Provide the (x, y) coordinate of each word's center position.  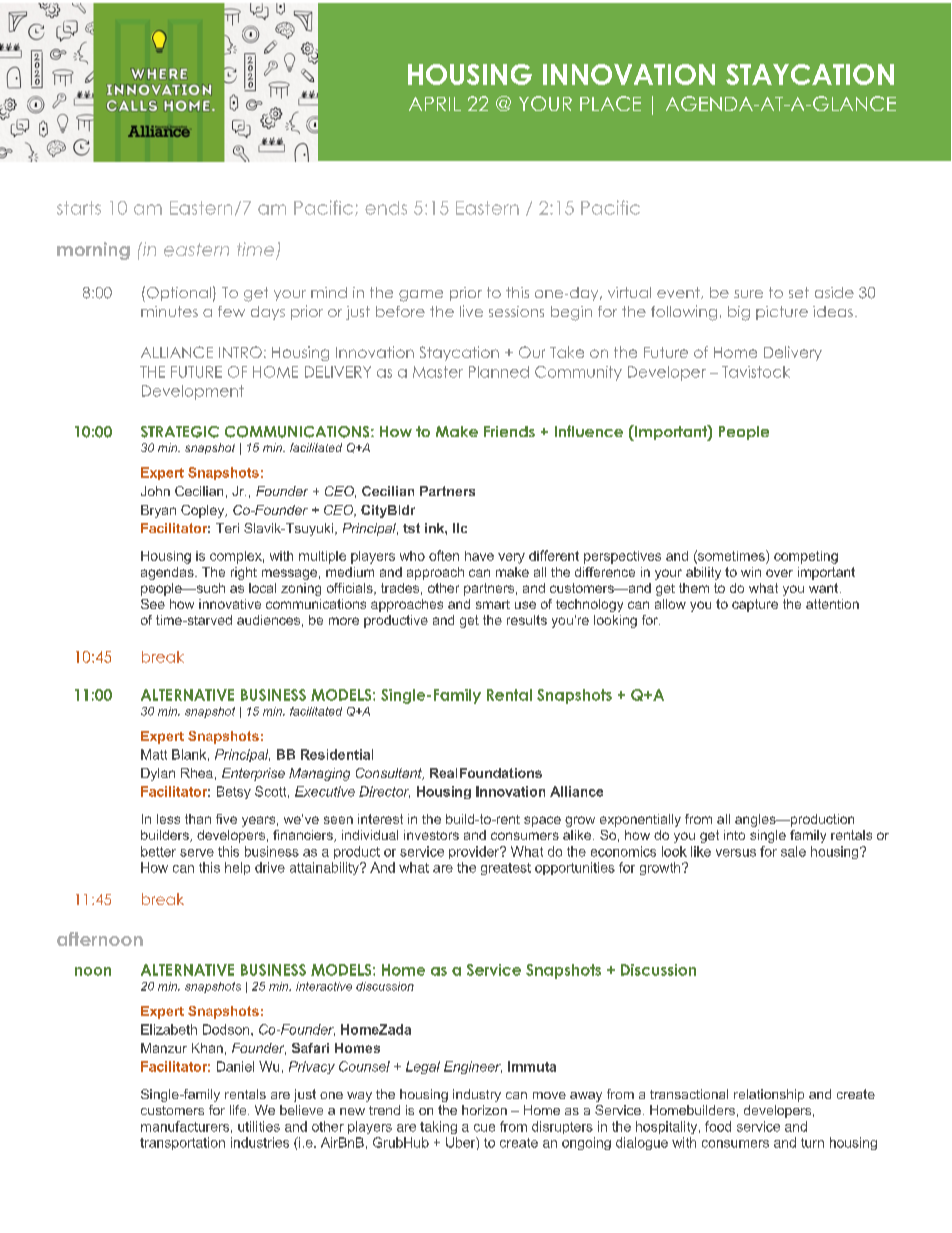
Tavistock (756, 372)
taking (438, 1127)
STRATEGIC (180, 432)
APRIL (435, 104)
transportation (182, 1143)
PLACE (610, 103)
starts (79, 208)
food (718, 1126)
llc (460, 528)
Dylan (158, 774)
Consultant (390, 774)
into (734, 835)
